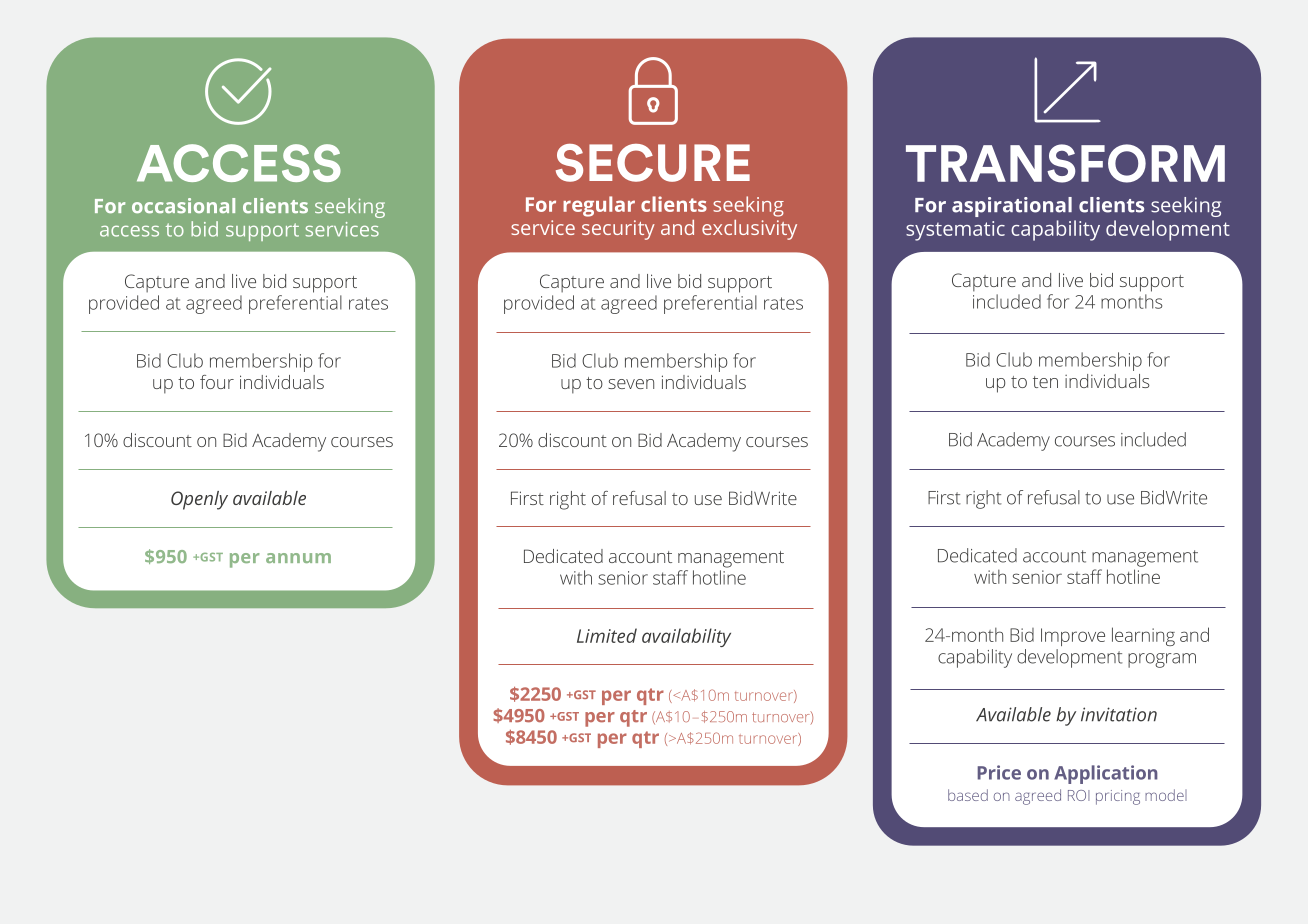  I want to click on based, so click(968, 795).
